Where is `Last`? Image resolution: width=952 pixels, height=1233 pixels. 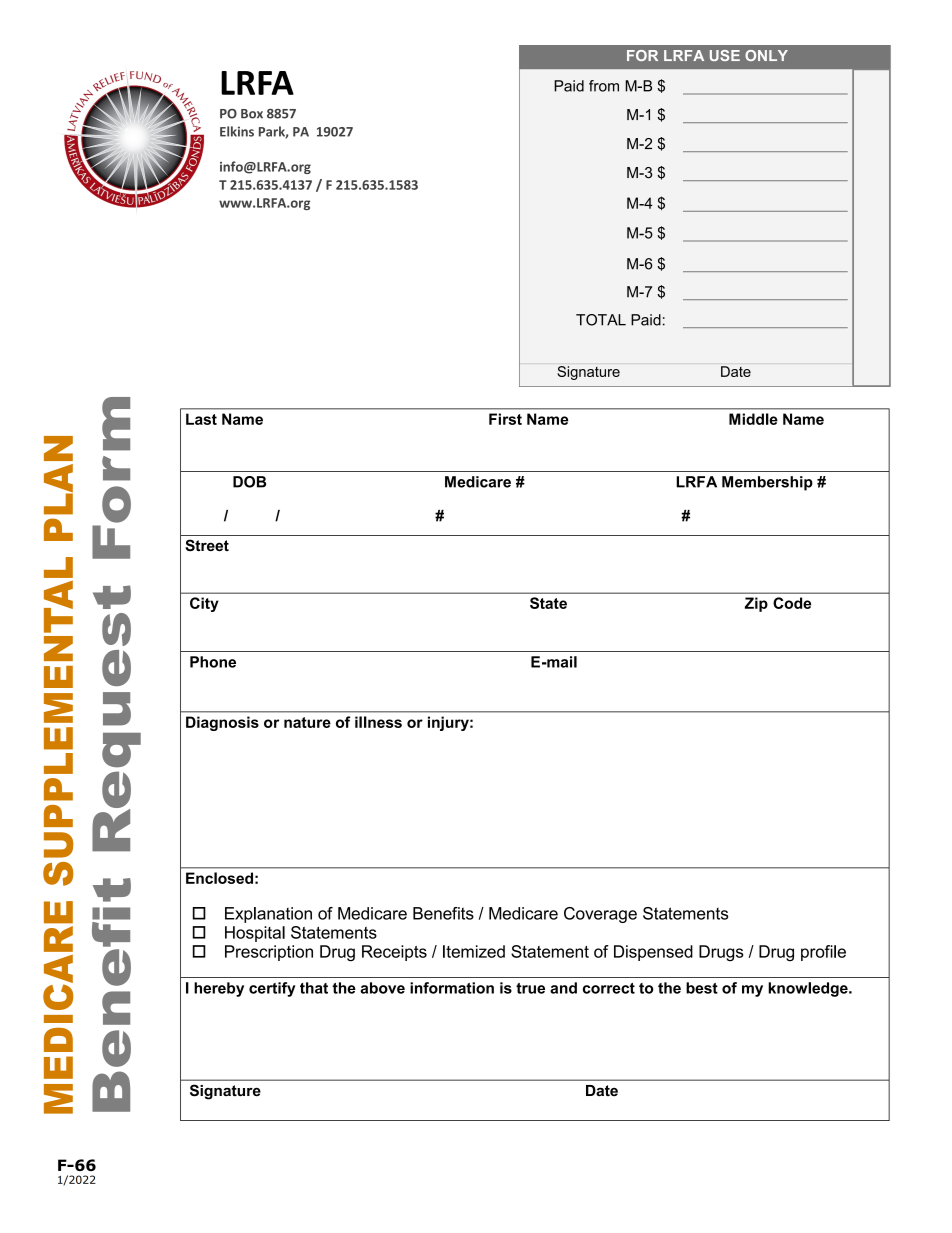 Last is located at coordinates (201, 419).
